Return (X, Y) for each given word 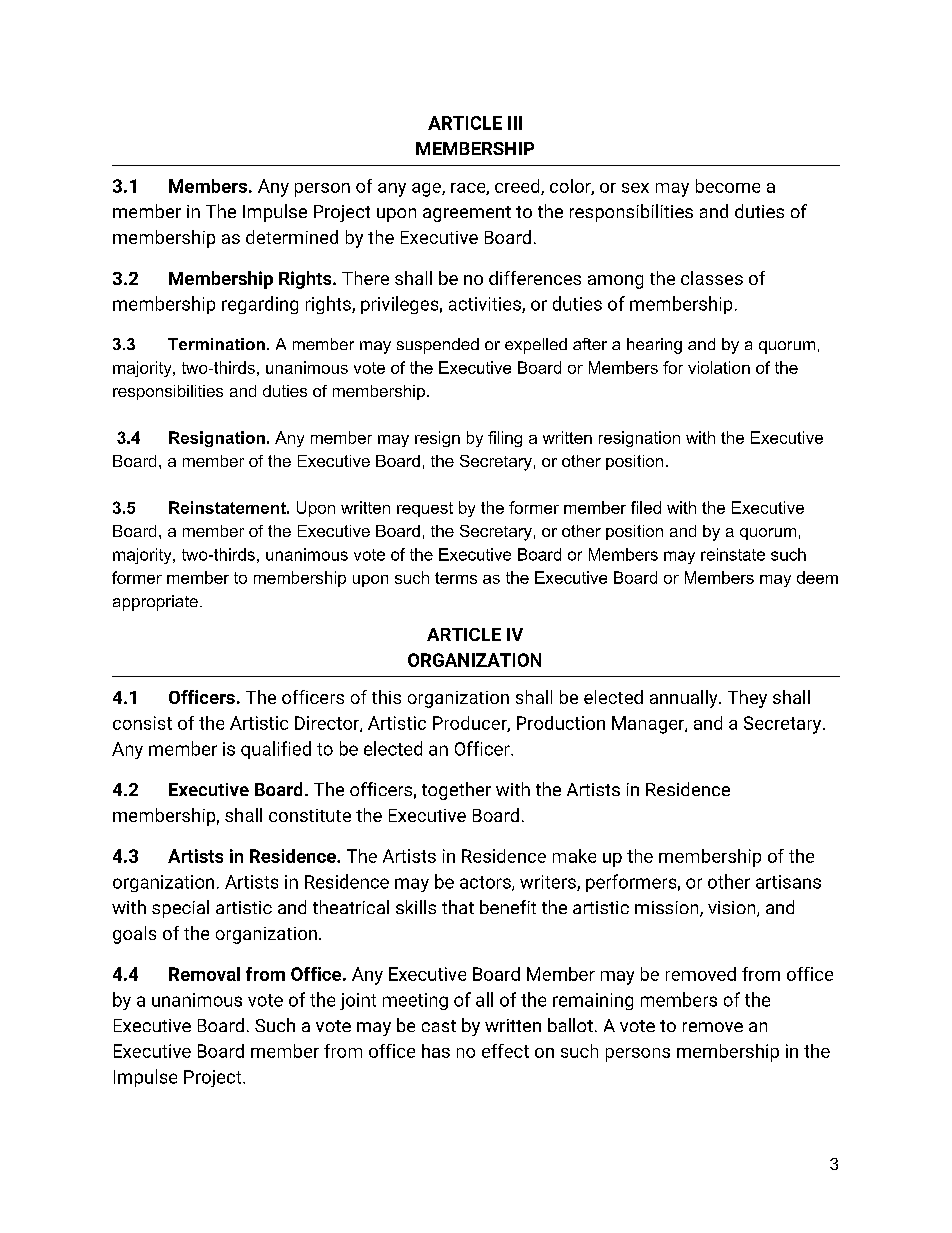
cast (439, 1026)
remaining (593, 1001)
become (728, 186)
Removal (204, 974)
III (515, 123)
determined (292, 237)
